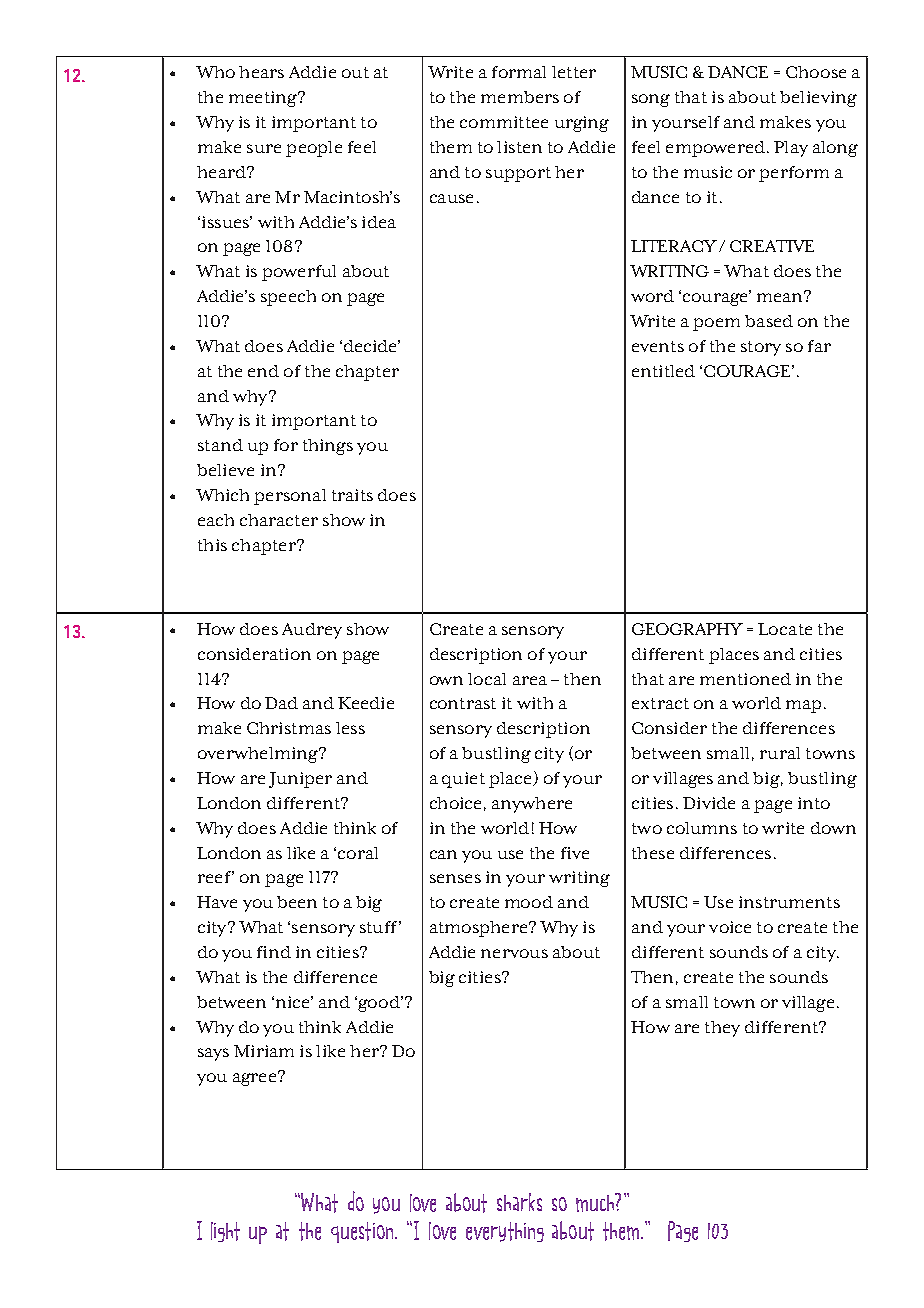 This screenshot has width=924, height=1308. I want to click on area, so click(530, 680).
